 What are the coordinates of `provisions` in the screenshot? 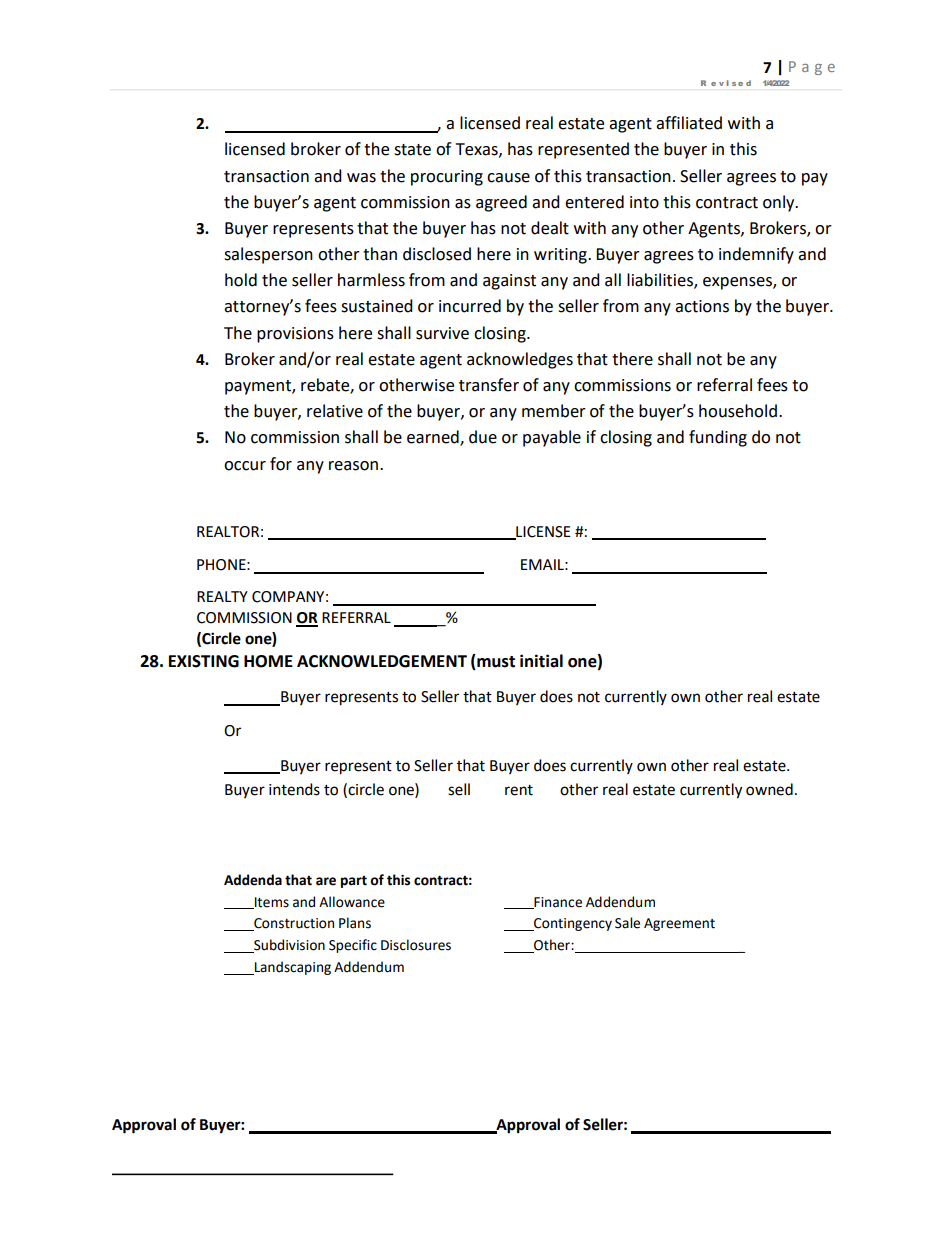 It's located at (295, 335).
